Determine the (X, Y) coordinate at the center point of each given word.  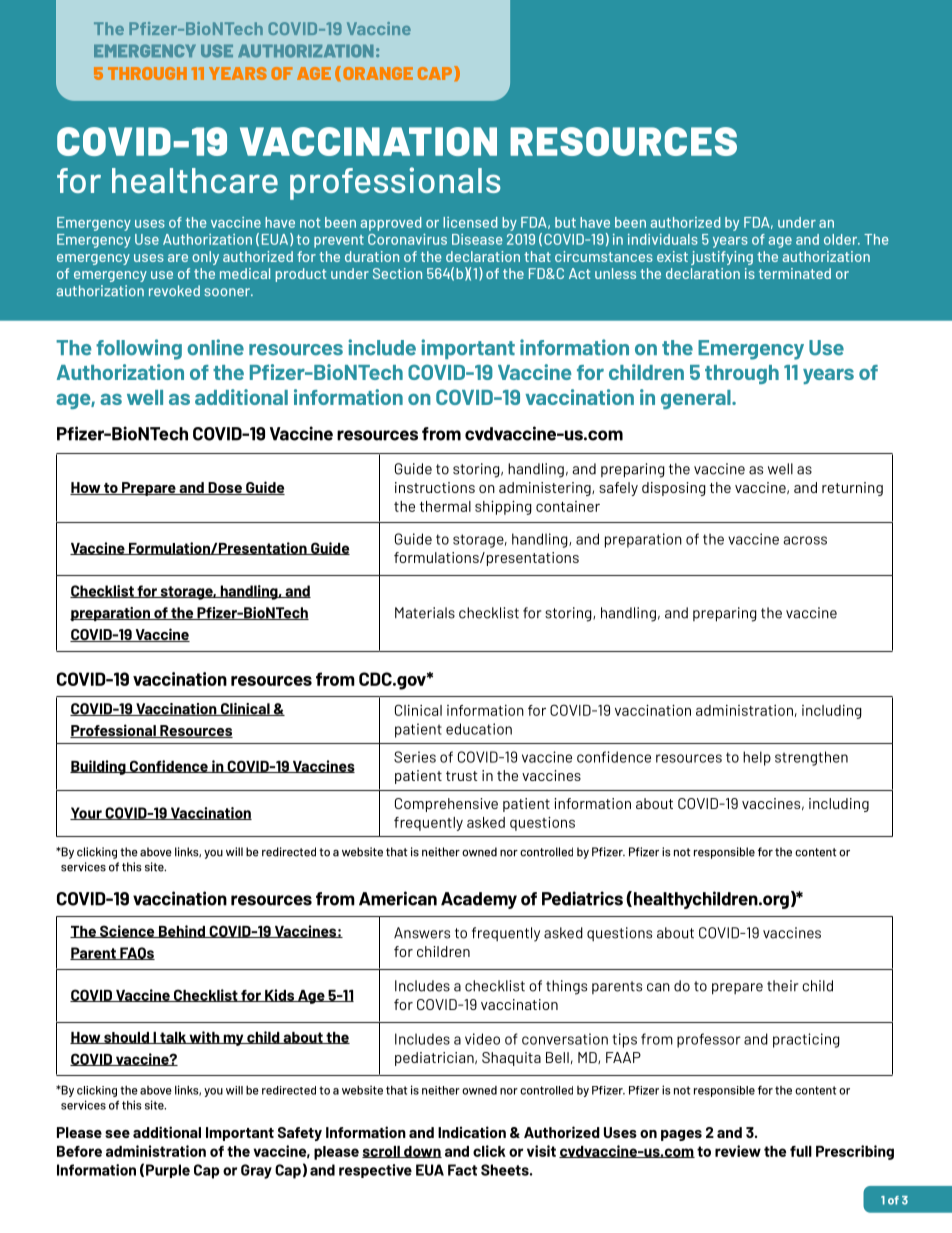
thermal (445, 506)
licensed (470, 222)
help (757, 758)
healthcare (195, 180)
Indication (472, 1132)
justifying (722, 258)
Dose (225, 488)
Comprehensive (446, 805)
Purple (168, 1171)
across (805, 540)
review (738, 1151)
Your (87, 813)
